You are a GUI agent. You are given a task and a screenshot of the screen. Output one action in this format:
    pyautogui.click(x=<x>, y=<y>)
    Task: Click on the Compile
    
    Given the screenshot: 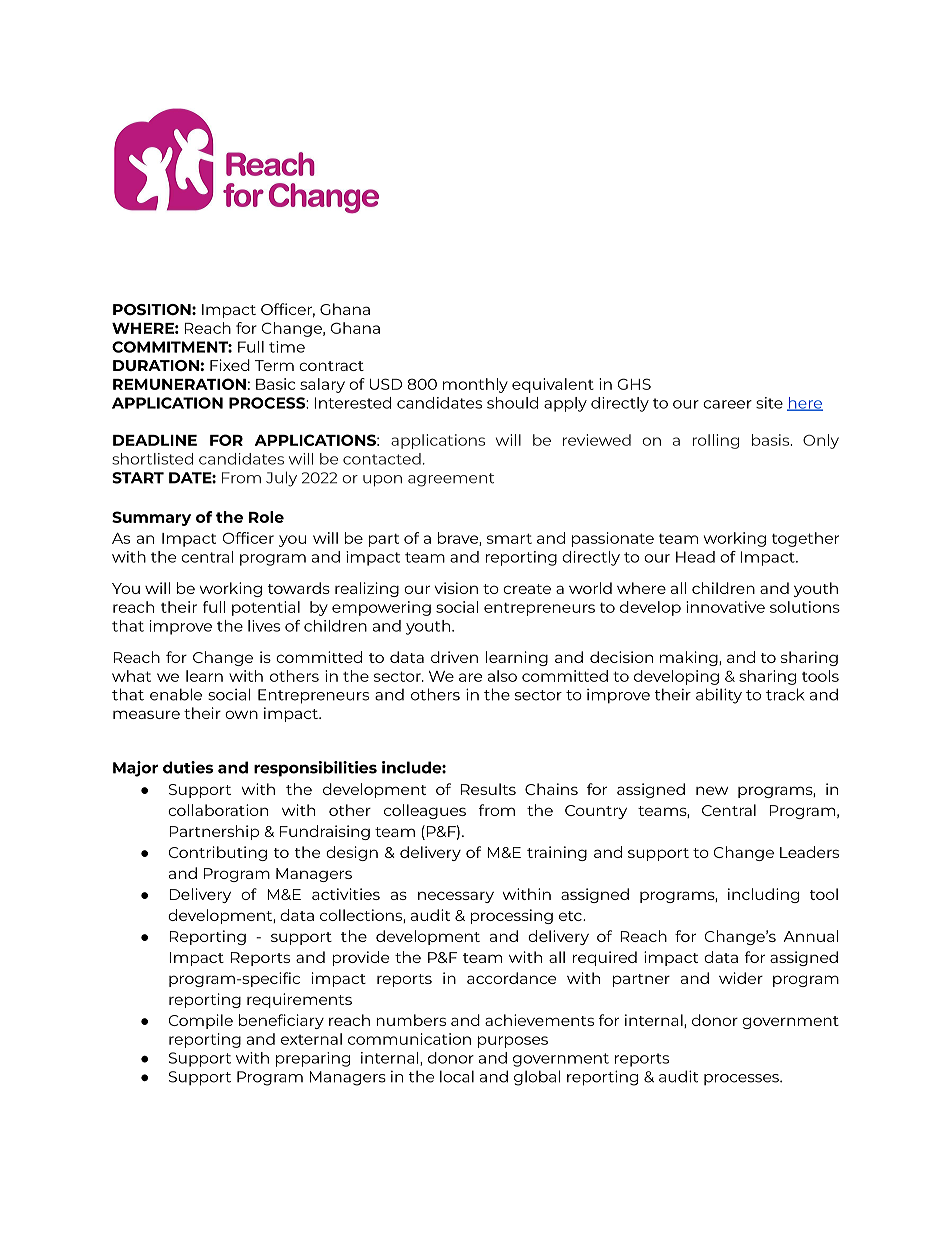 What is the action you would take?
    pyautogui.click(x=201, y=1021)
